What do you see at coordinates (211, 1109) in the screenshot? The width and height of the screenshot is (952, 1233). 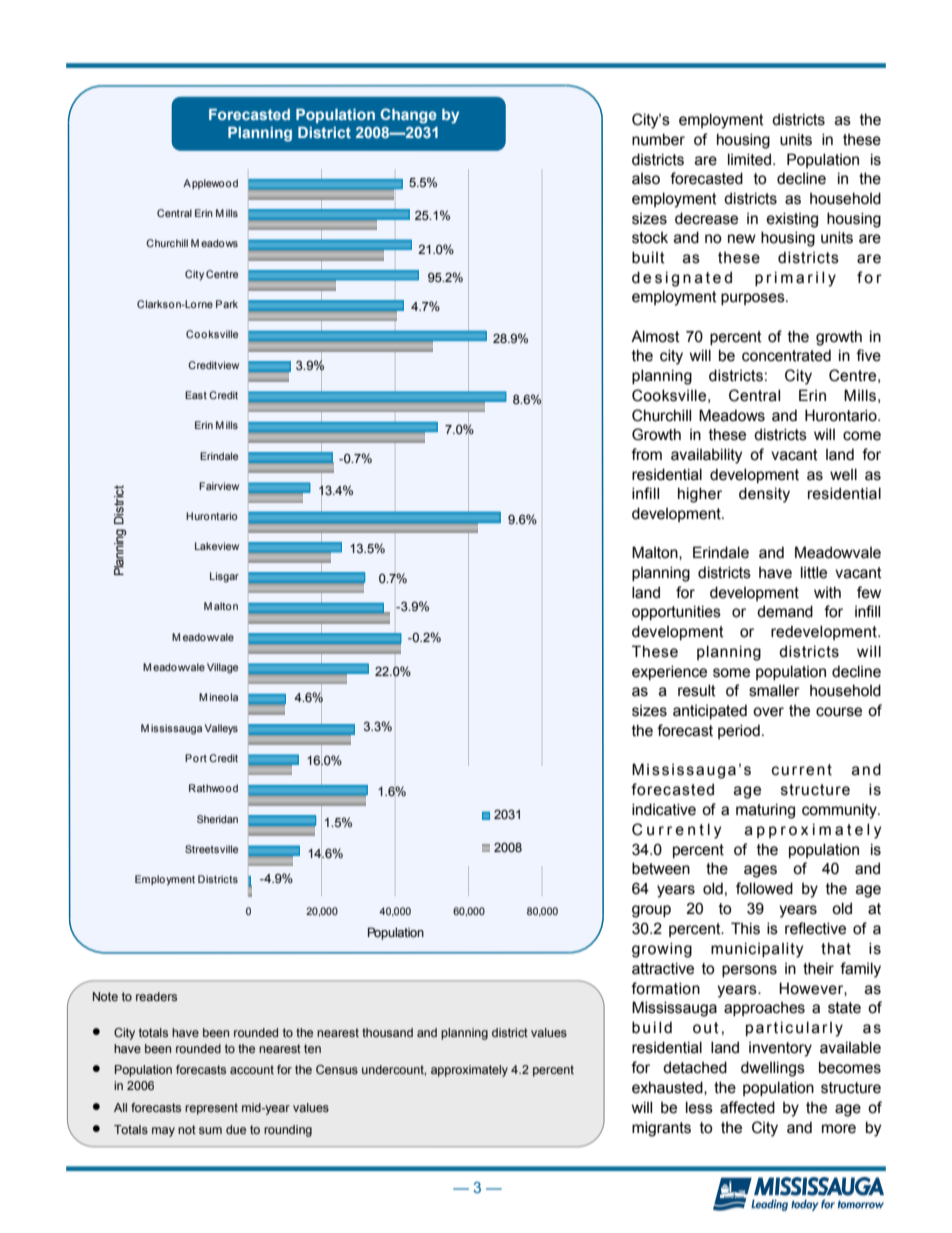 I see `represent` at bounding box center [211, 1109].
